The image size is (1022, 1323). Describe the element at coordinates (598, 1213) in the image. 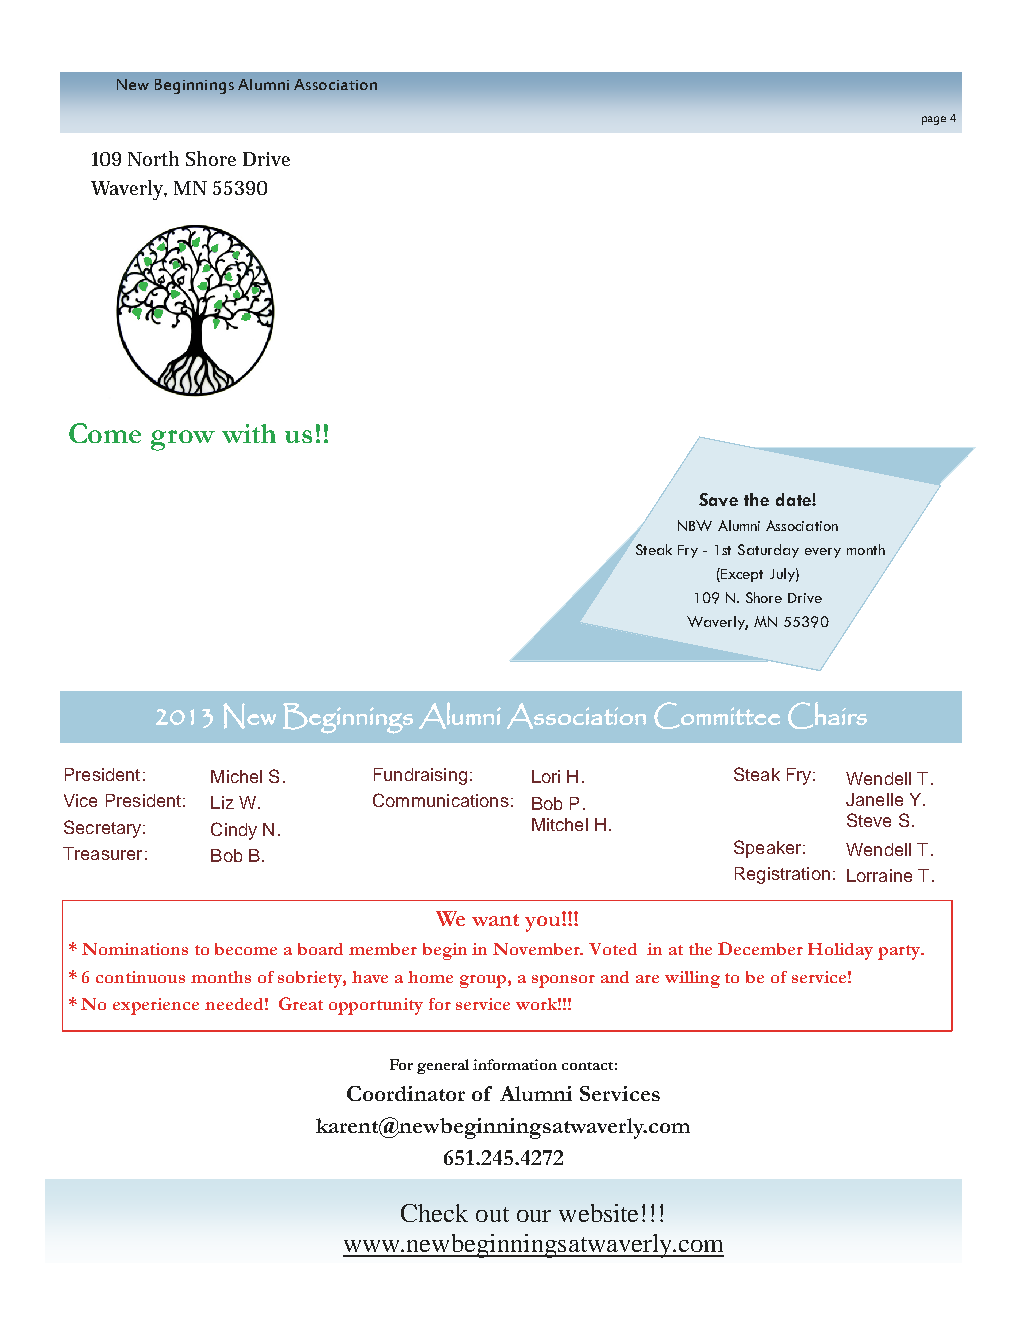

I see `website` at that location.
